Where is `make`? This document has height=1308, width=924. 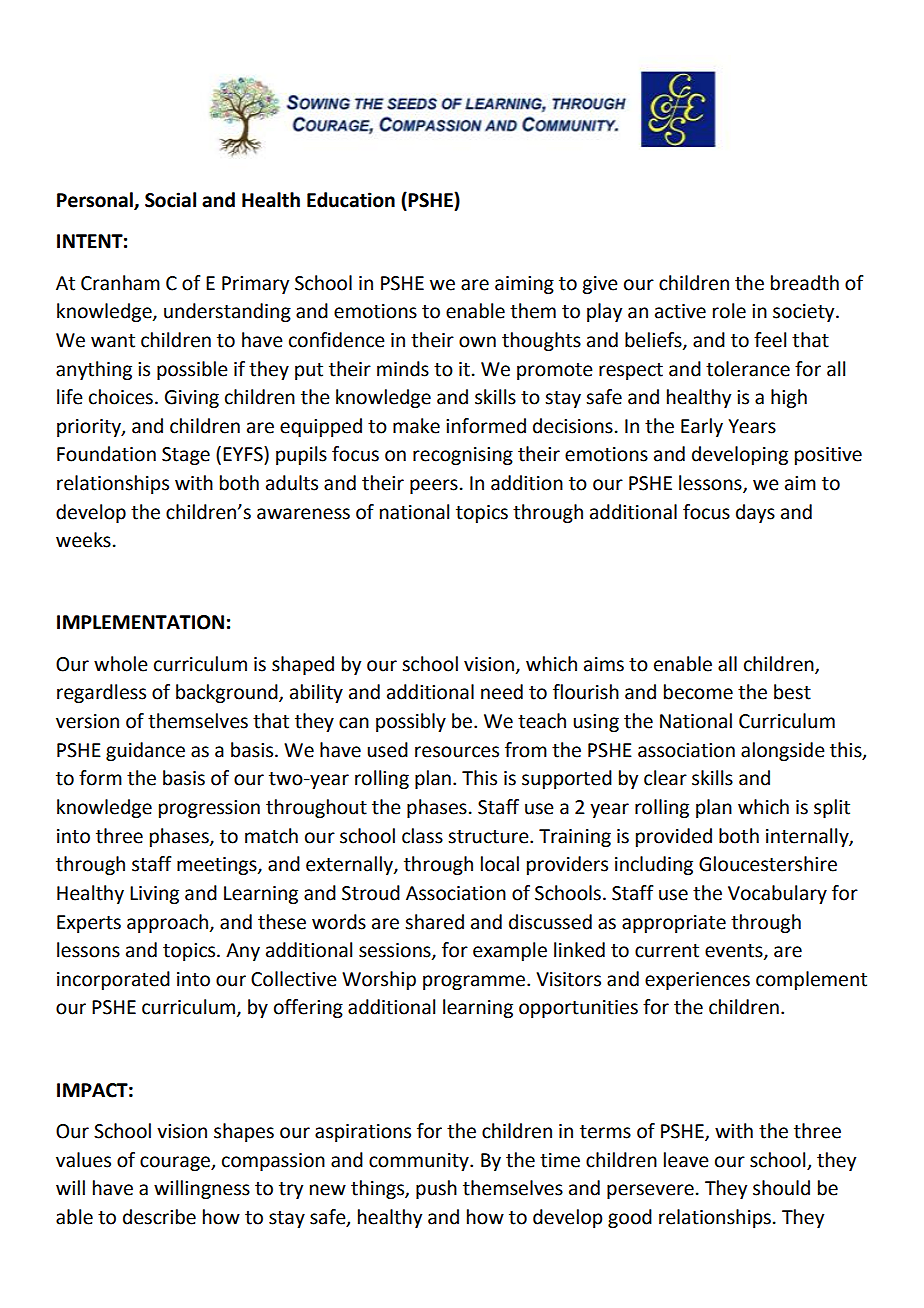 make is located at coordinates (416, 426).
